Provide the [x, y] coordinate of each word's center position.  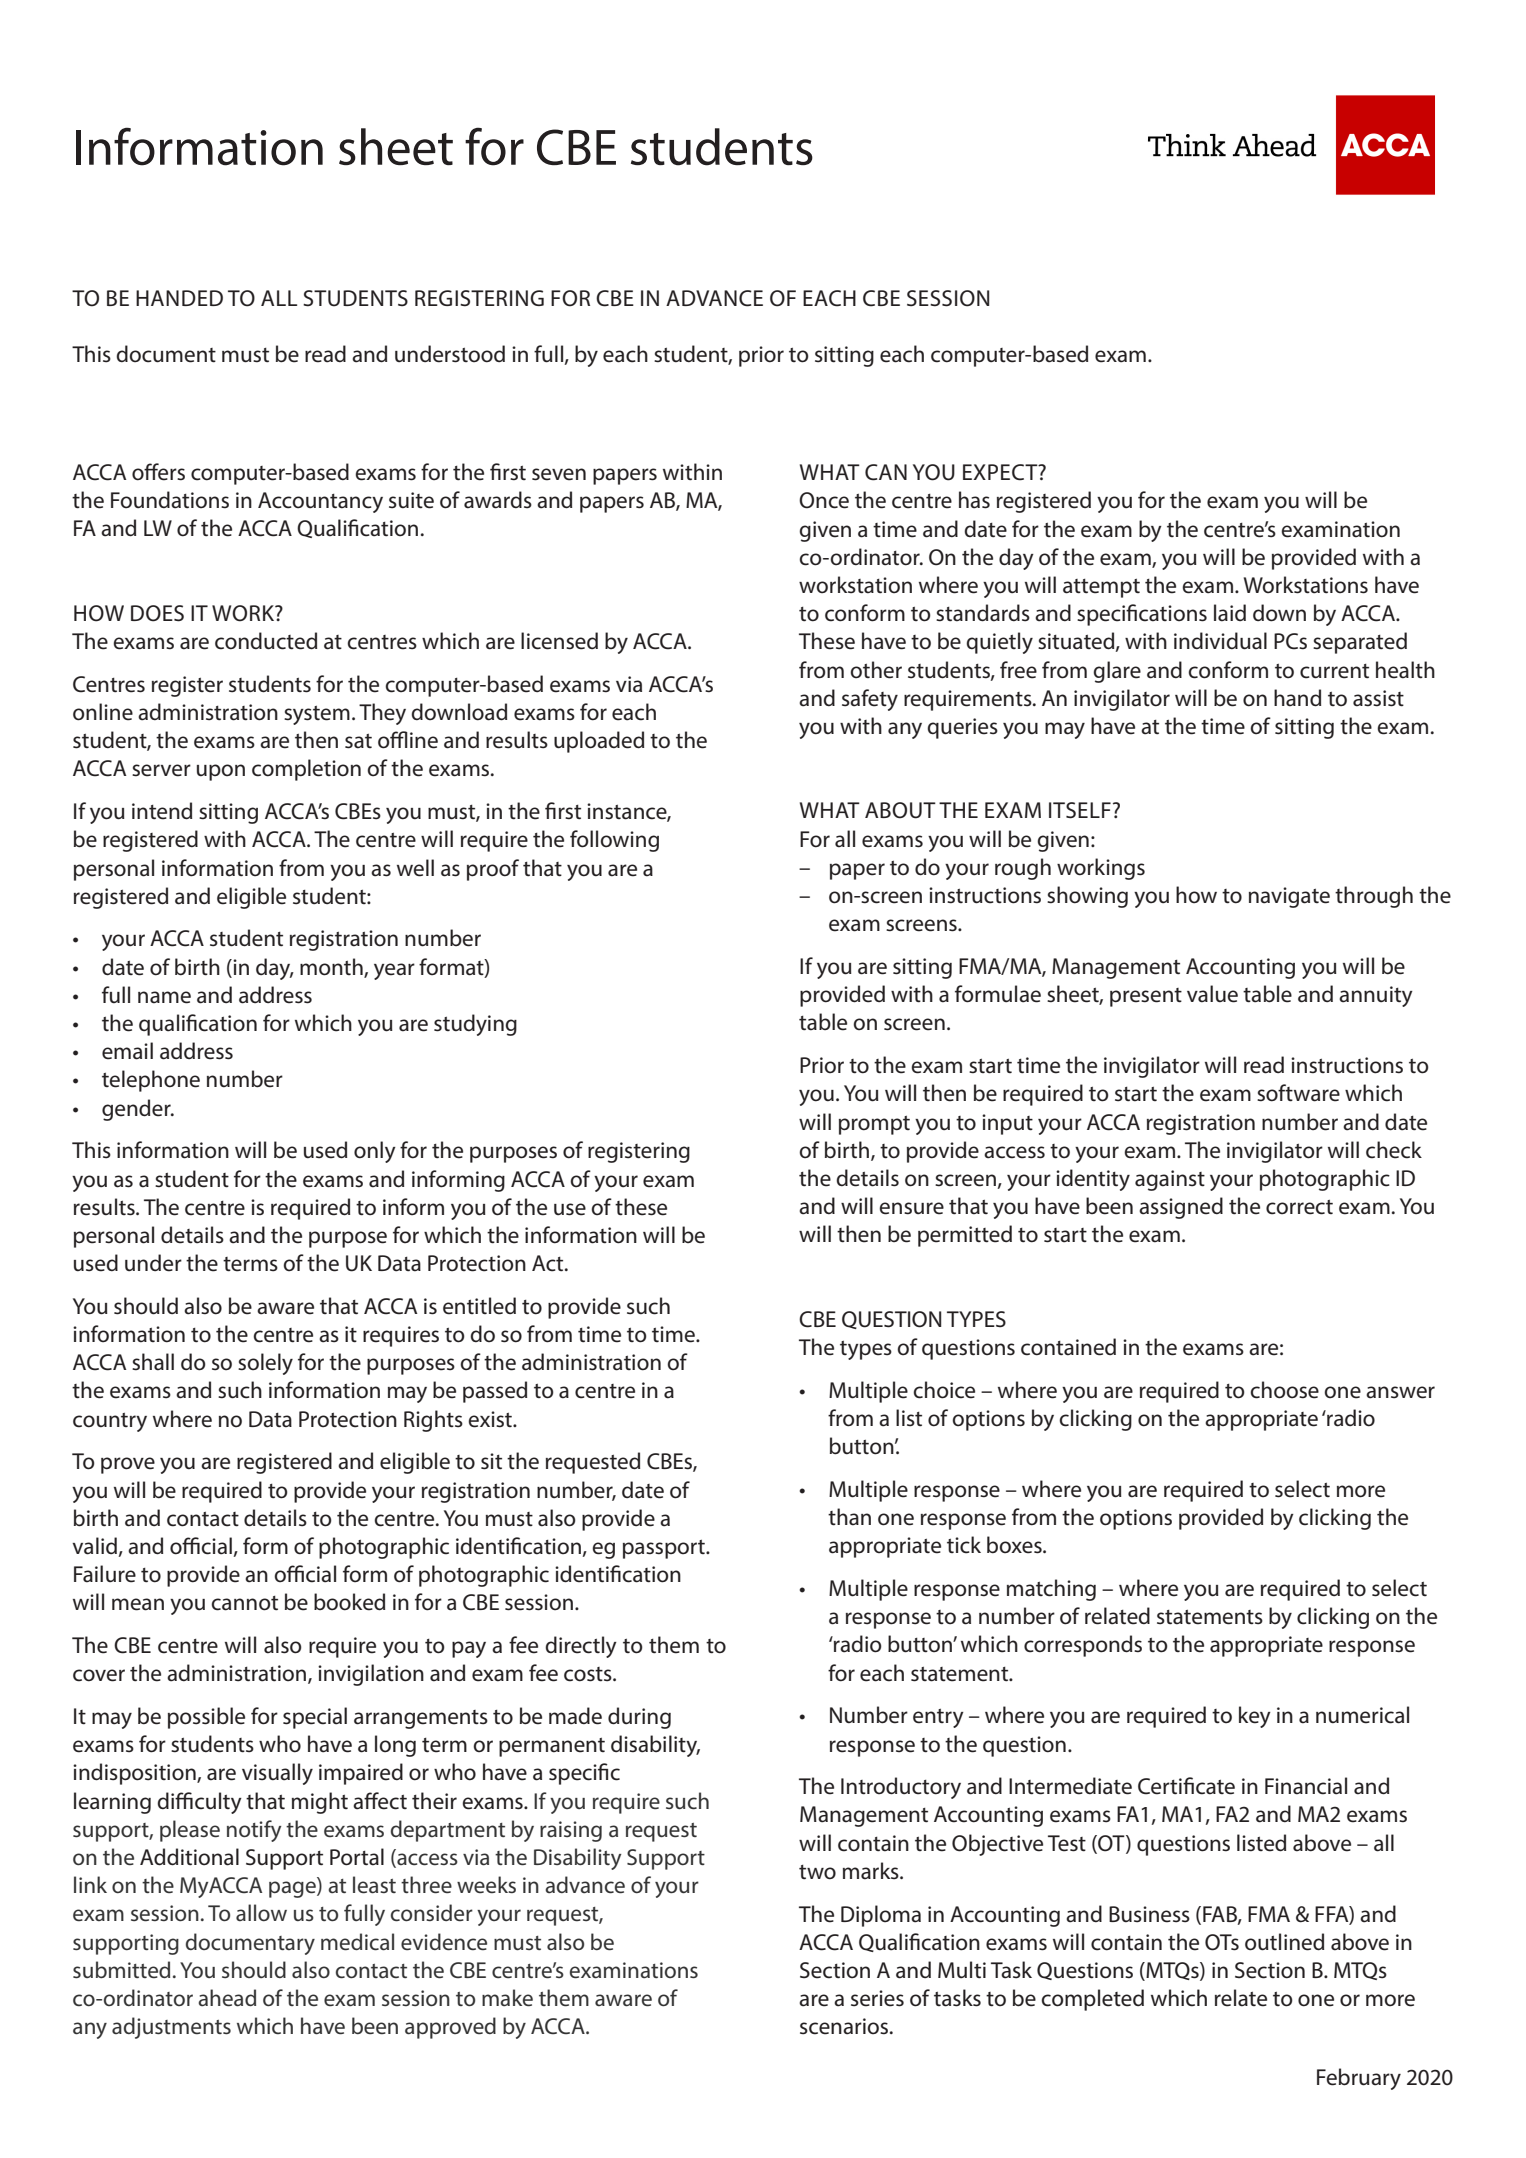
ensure [911, 1208]
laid [1230, 613]
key [1255, 1717]
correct [1299, 1207]
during [639, 1718]
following [614, 841]
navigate [1289, 897]
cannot [244, 1603]
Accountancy [320, 502]
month [332, 967]
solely [265, 1364]
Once [824, 500]
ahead [227, 1998]
